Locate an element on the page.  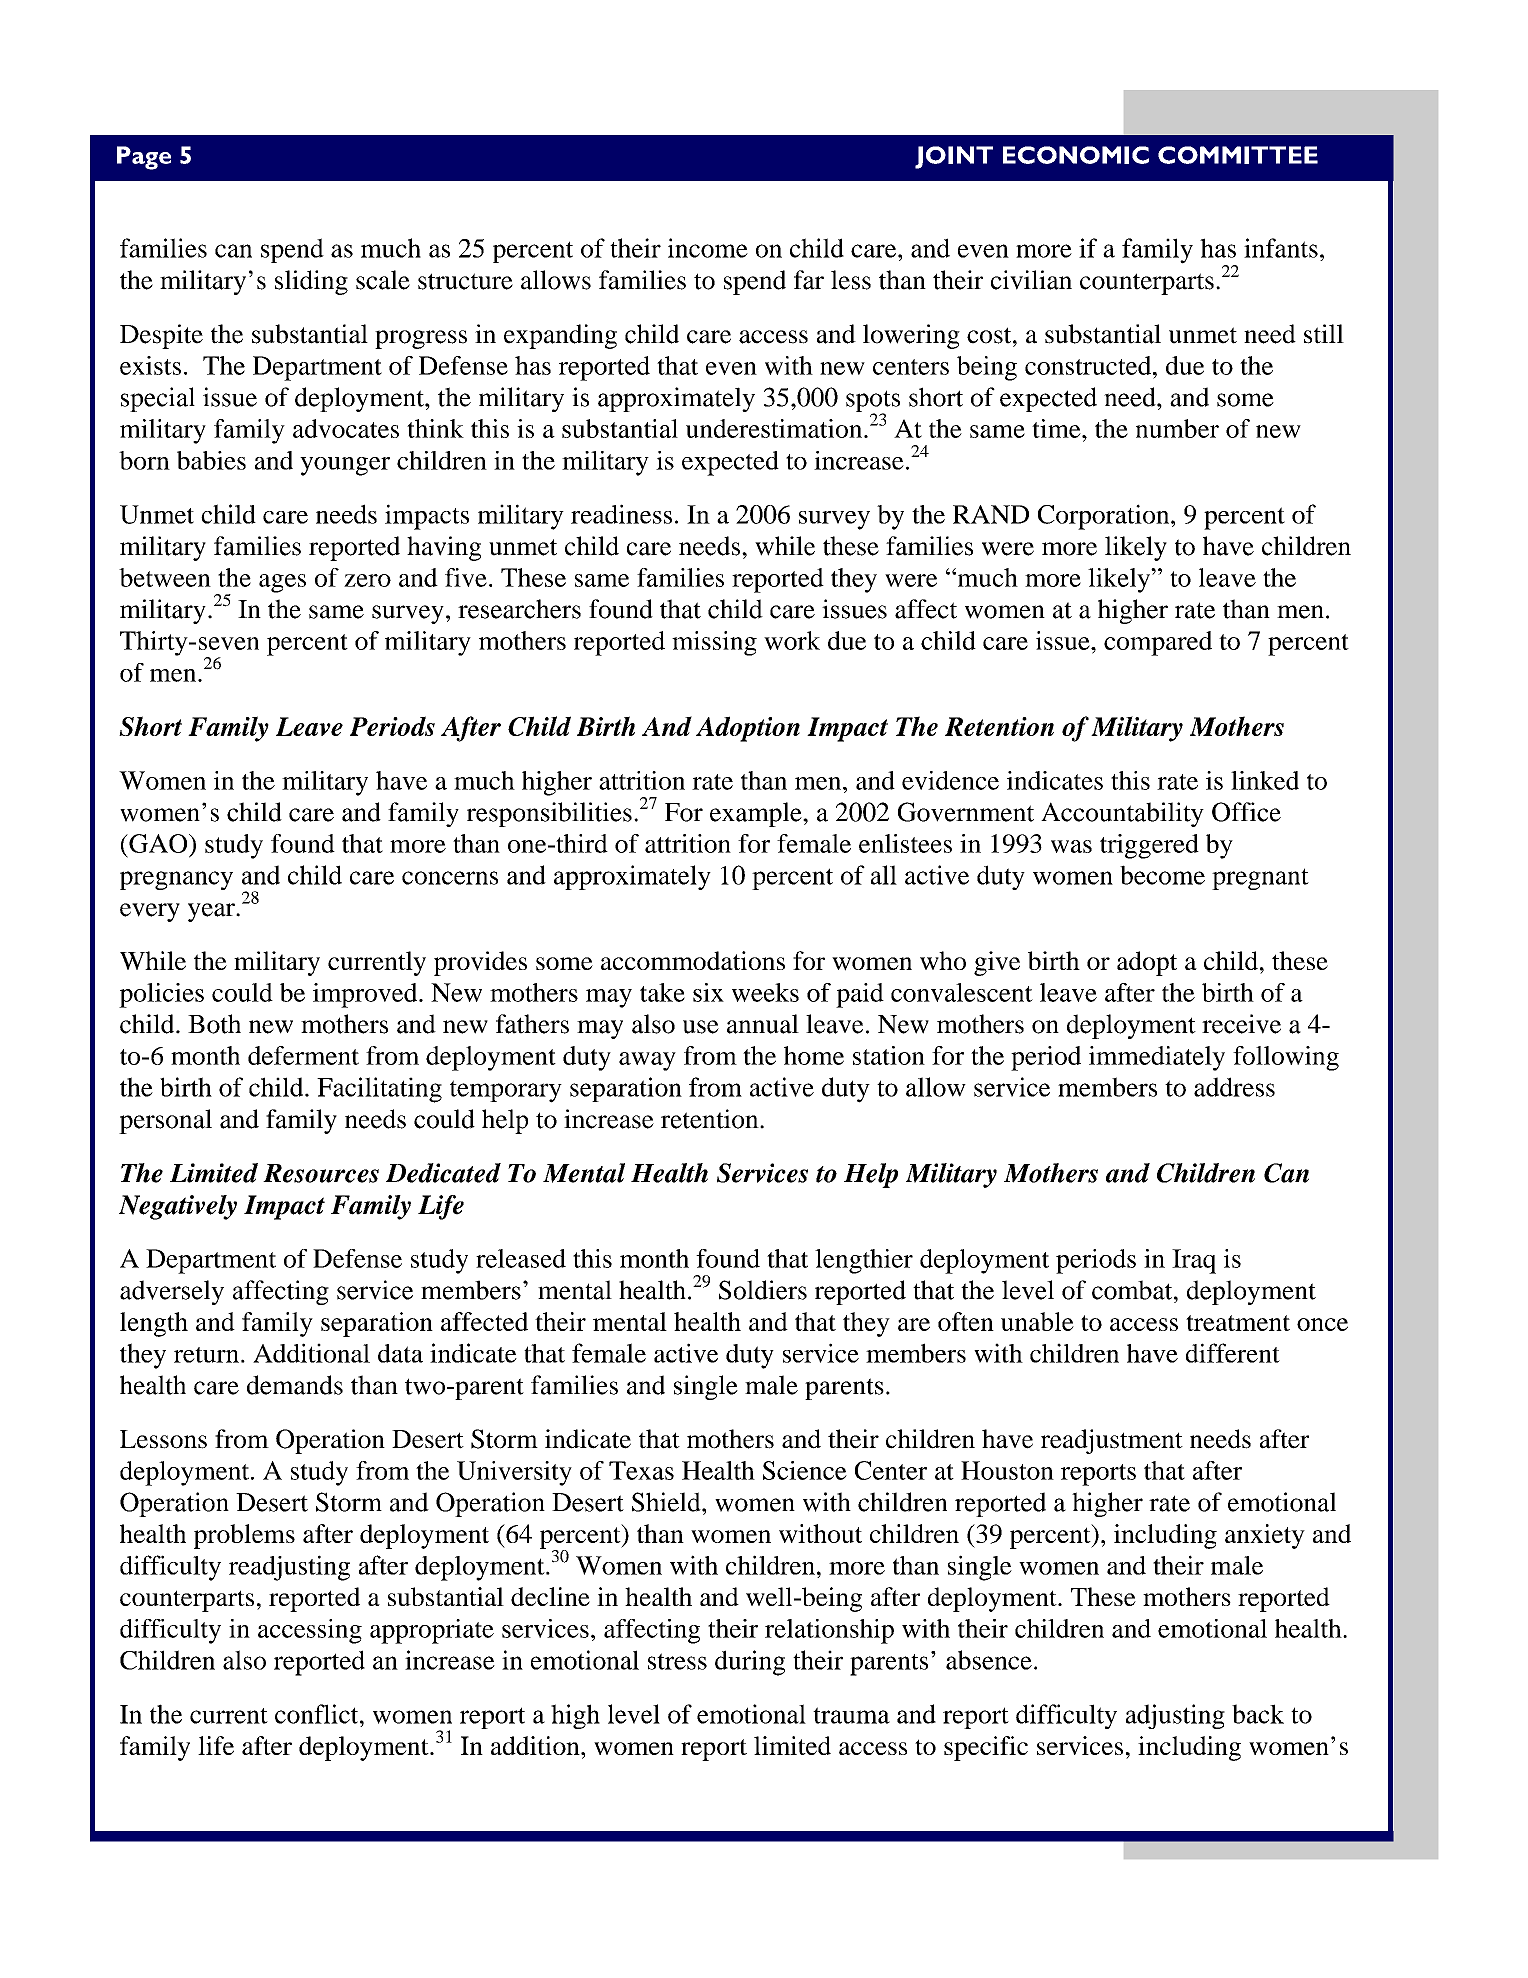
Soldiers is located at coordinates (763, 1290).
